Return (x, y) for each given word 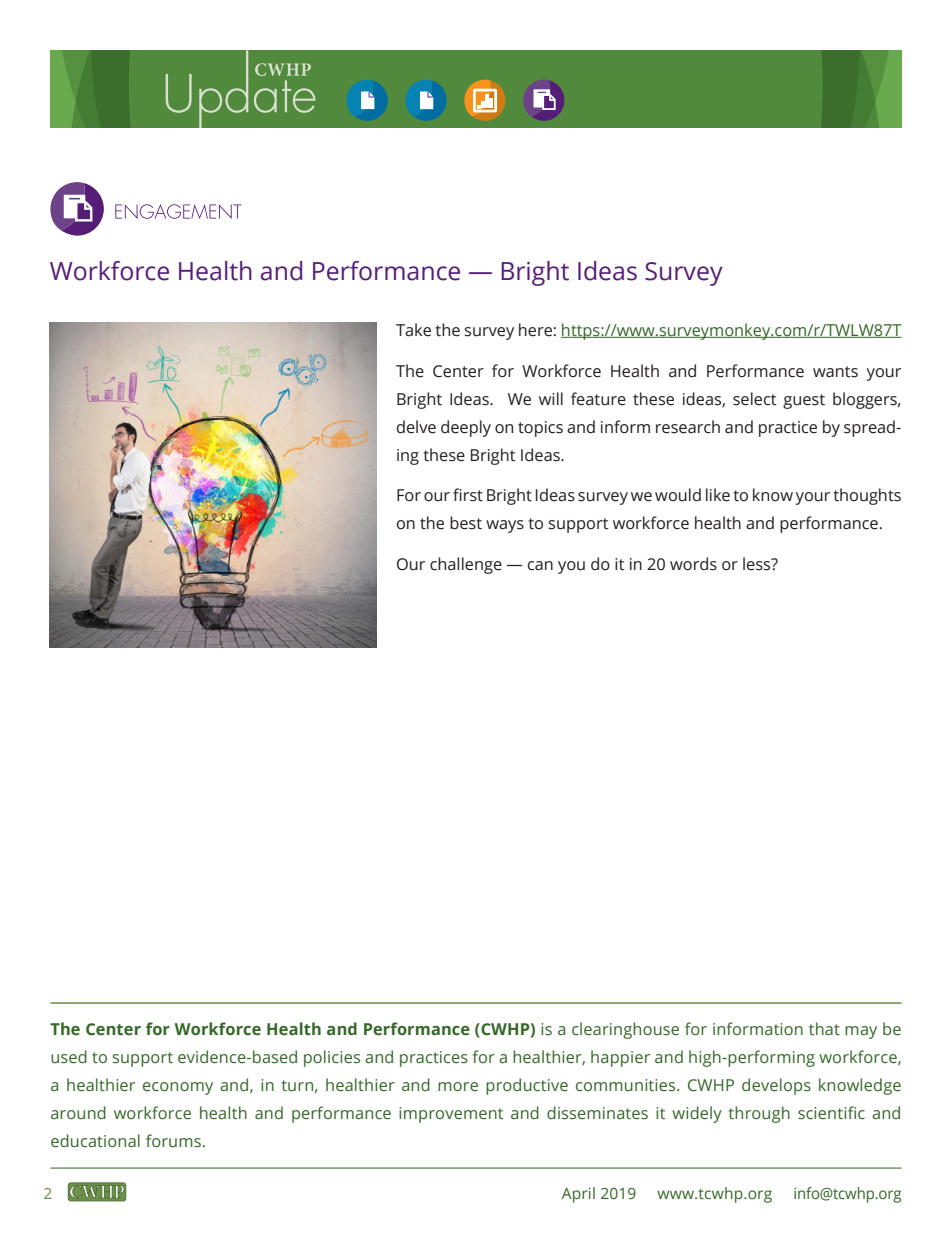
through (759, 1114)
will (551, 398)
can (540, 566)
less (758, 564)
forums (173, 1141)
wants (835, 372)
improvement (451, 1115)
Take (413, 330)
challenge (466, 565)
